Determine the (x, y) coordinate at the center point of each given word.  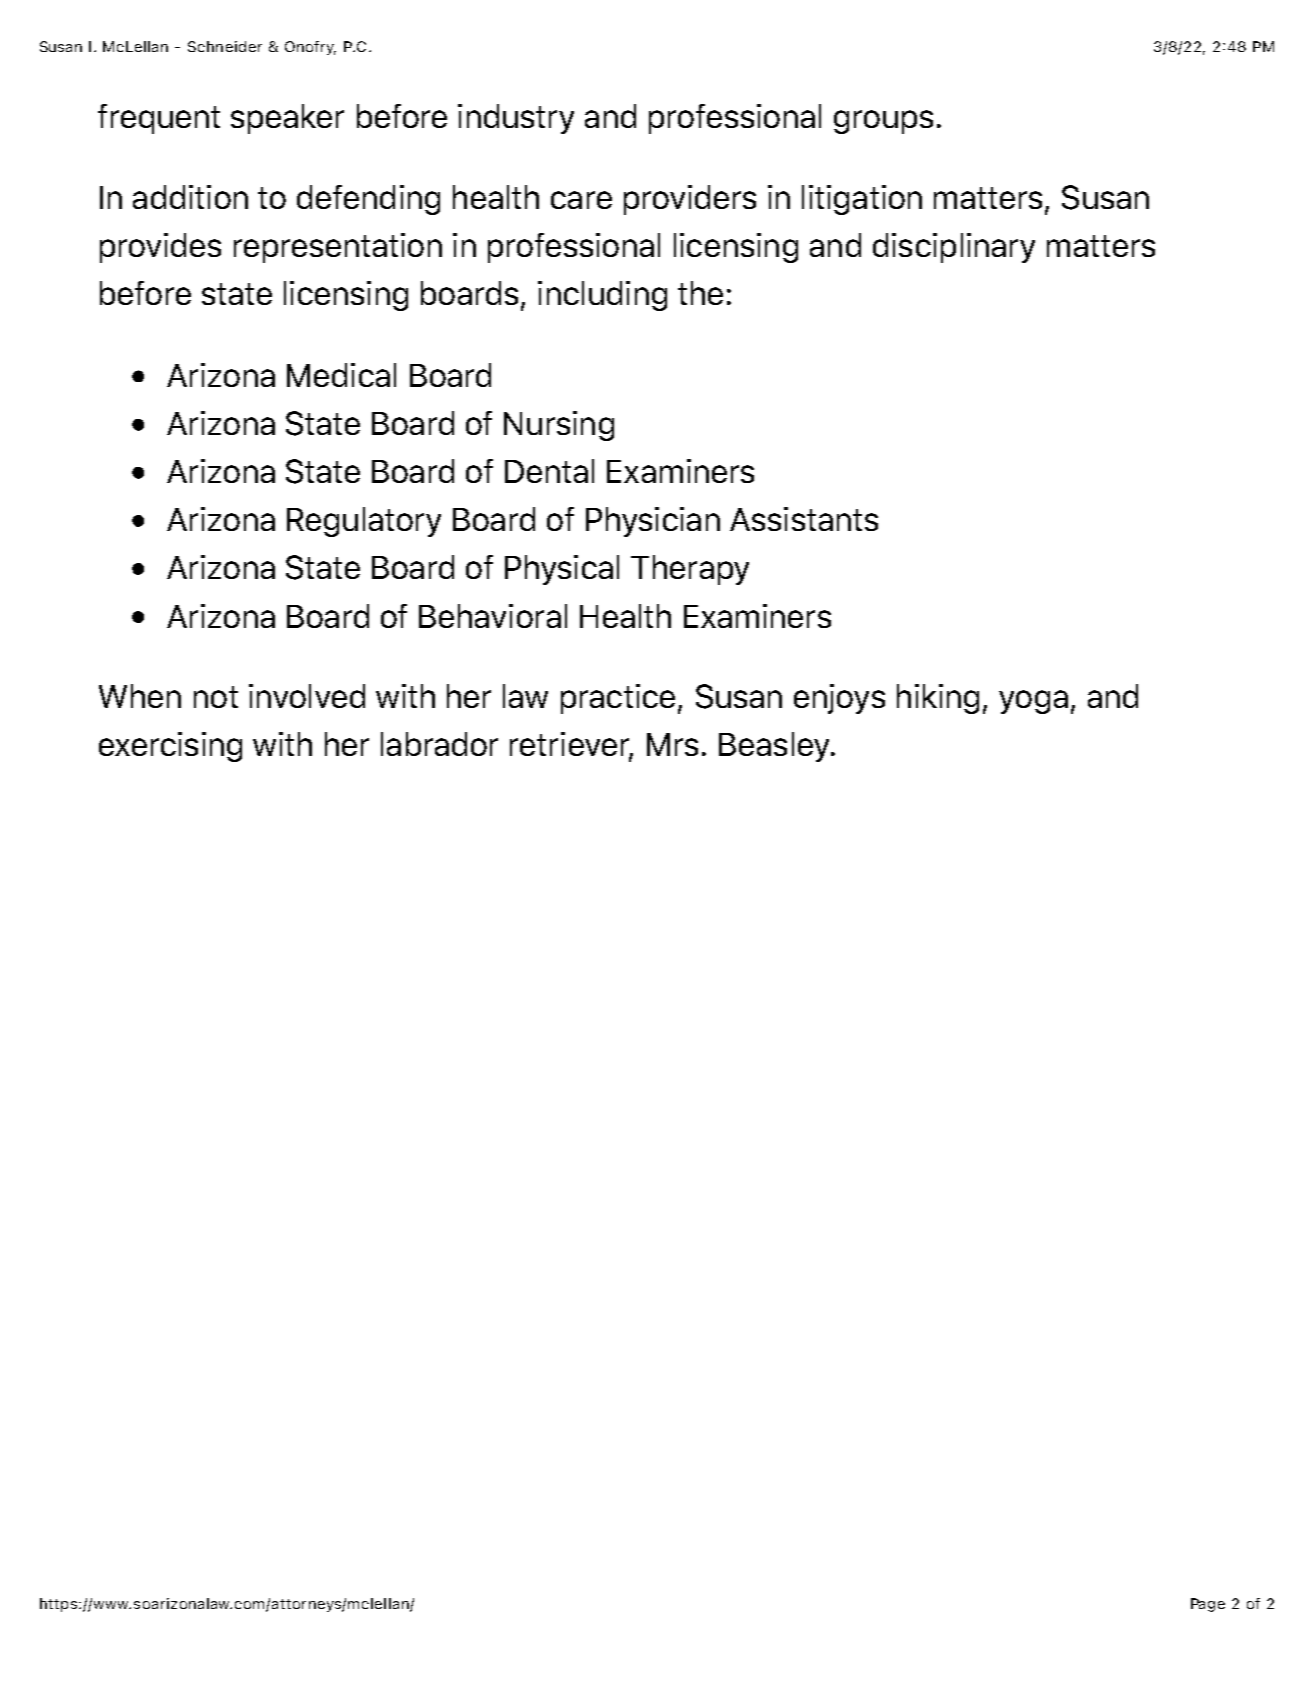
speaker (287, 119)
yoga (1033, 702)
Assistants (804, 519)
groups (883, 122)
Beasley (776, 747)
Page (1208, 1605)
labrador (439, 744)
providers (690, 200)
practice (618, 699)
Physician (653, 522)
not (216, 697)
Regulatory (364, 522)
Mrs (672, 744)
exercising (170, 747)
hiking (938, 699)
